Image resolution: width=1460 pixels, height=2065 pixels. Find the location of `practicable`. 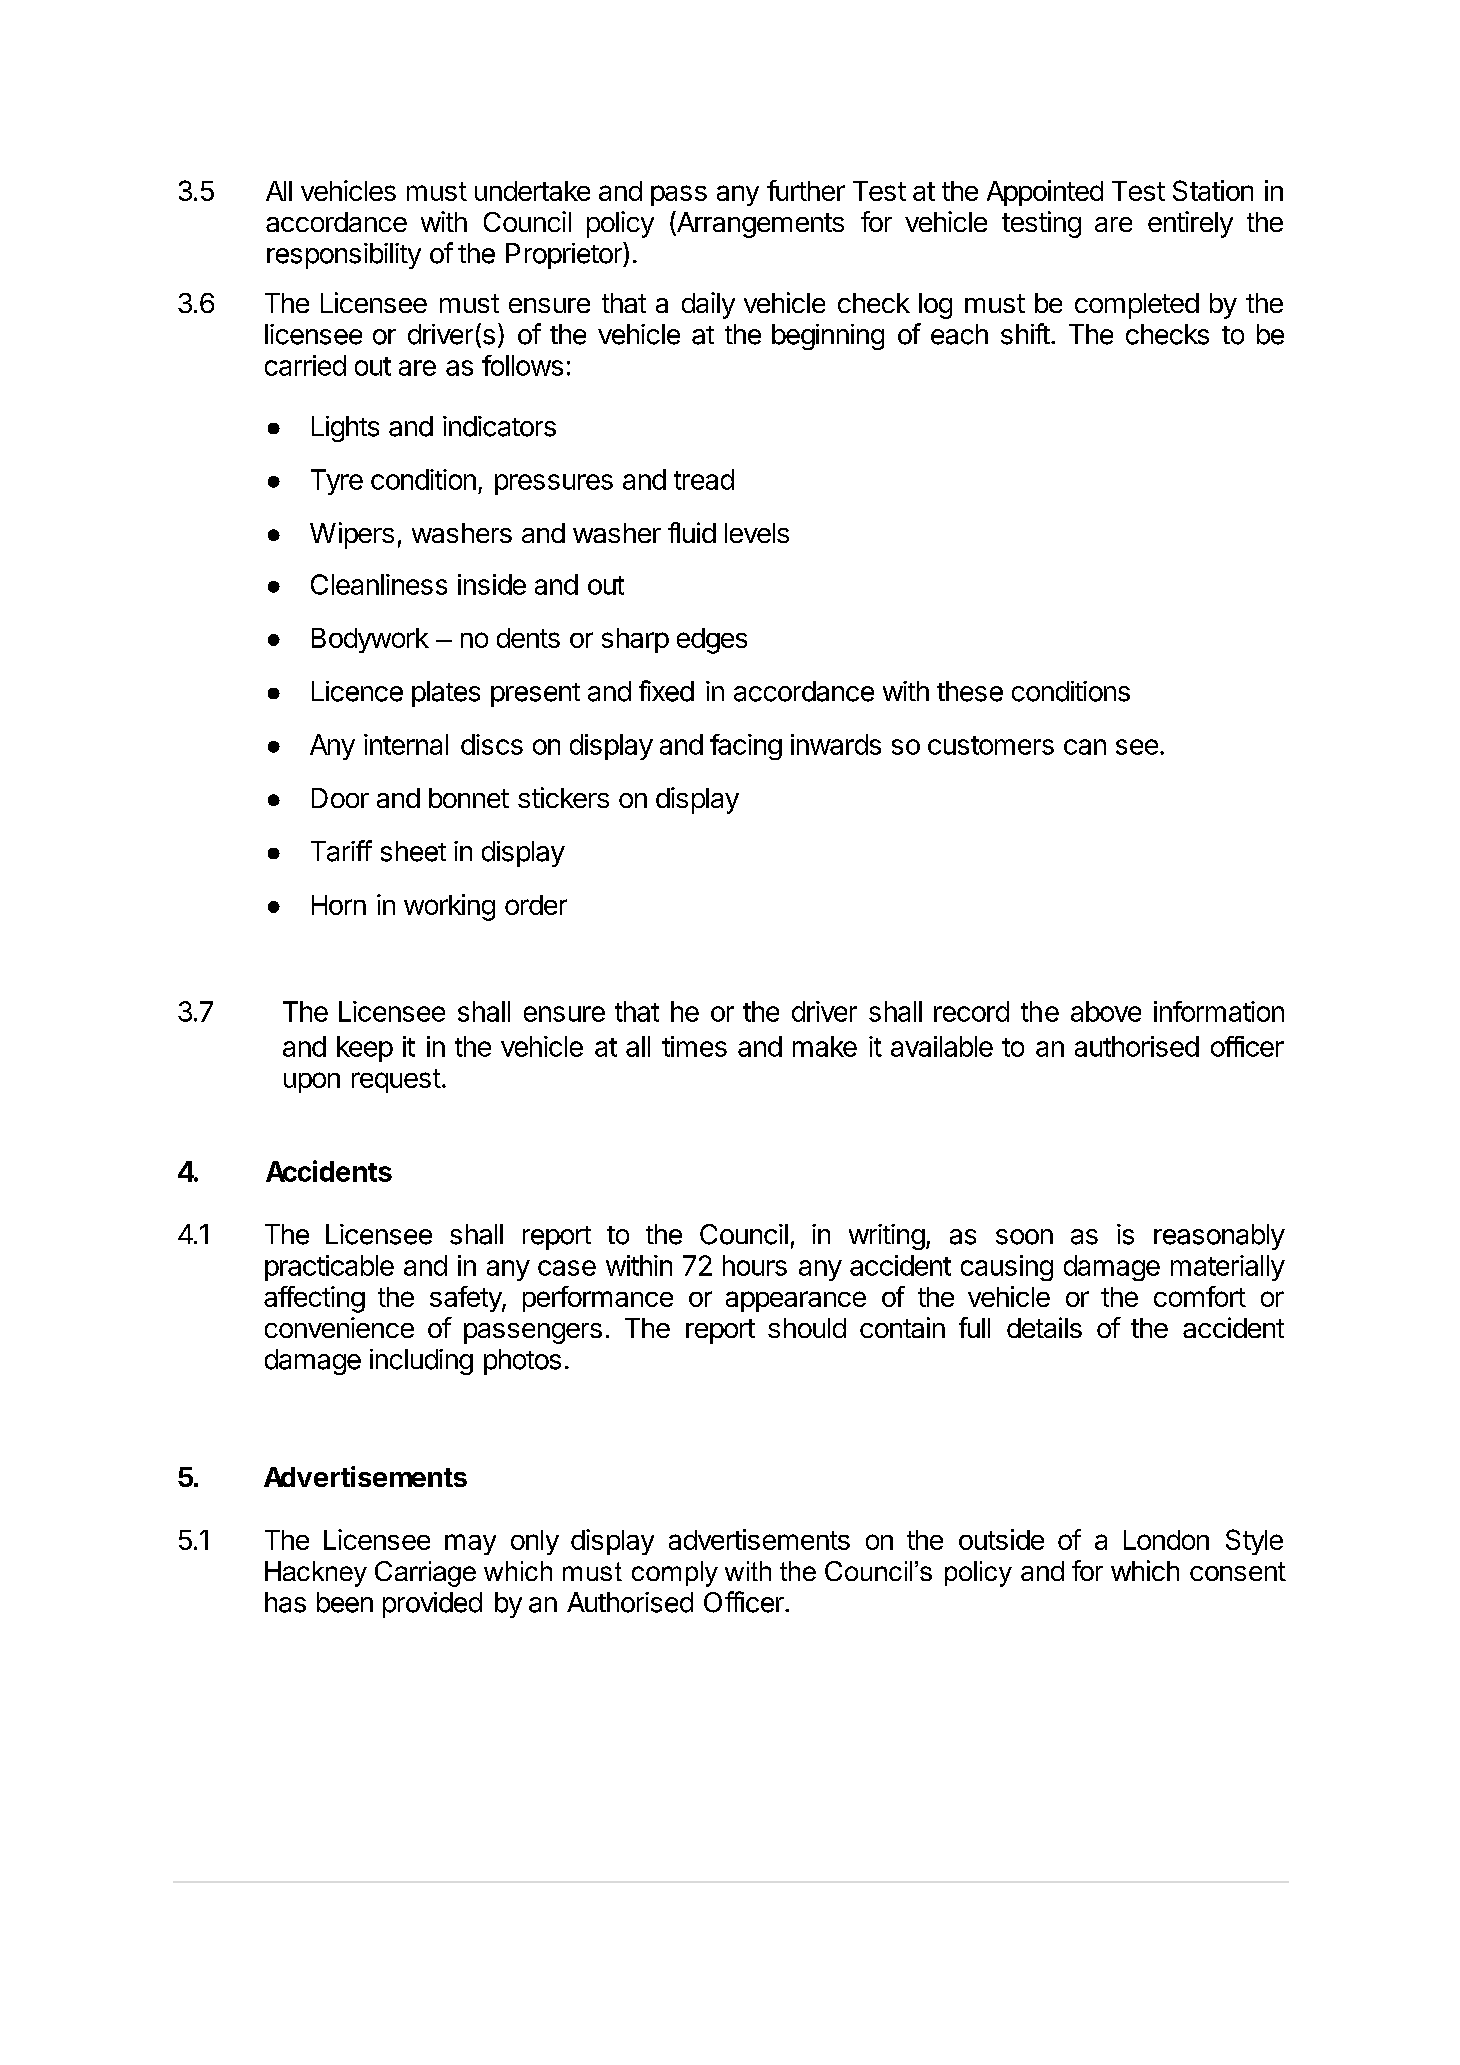

practicable is located at coordinates (329, 1268).
